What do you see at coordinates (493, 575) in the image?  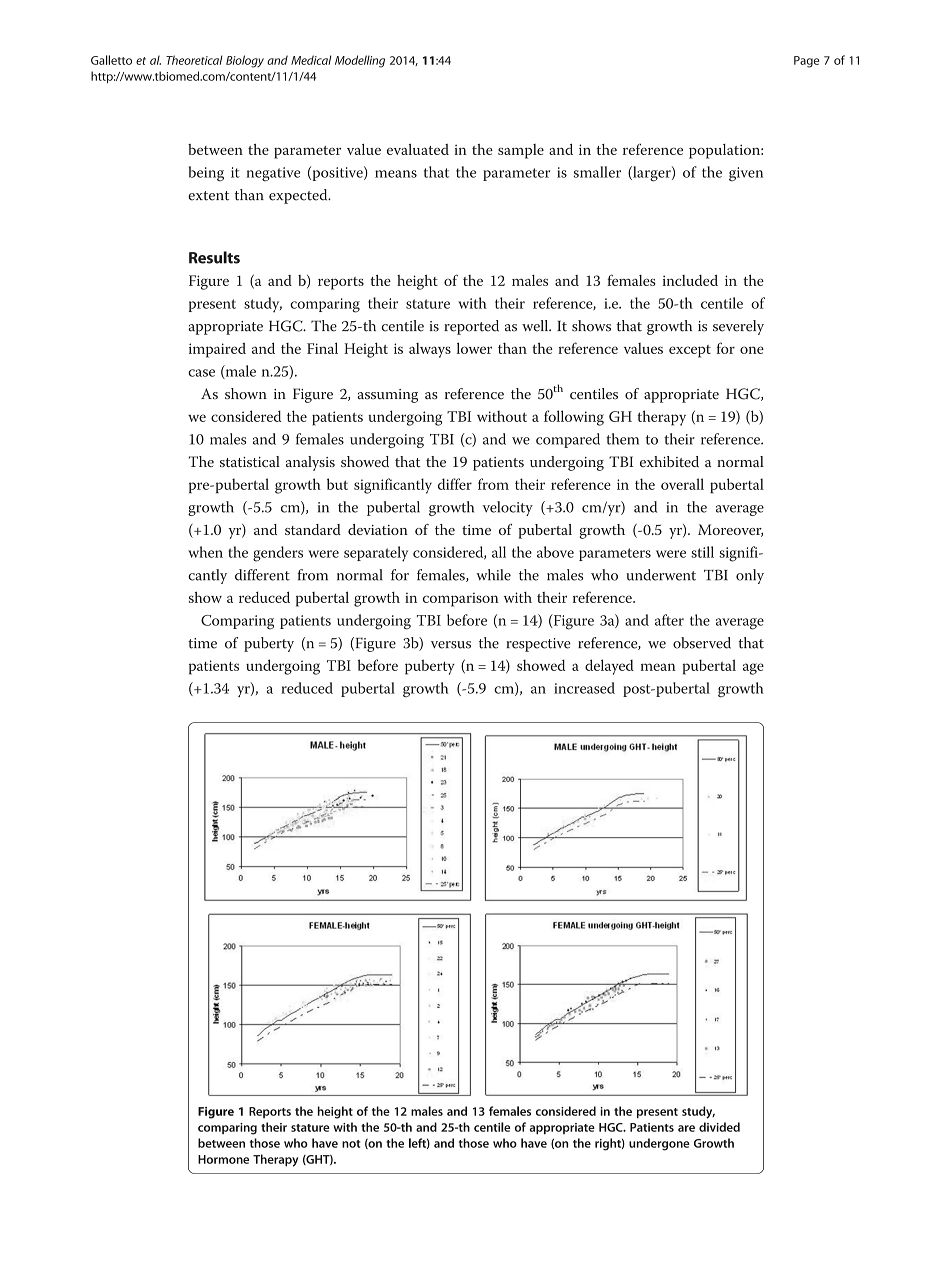 I see `while` at bounding box center [493, 575].
